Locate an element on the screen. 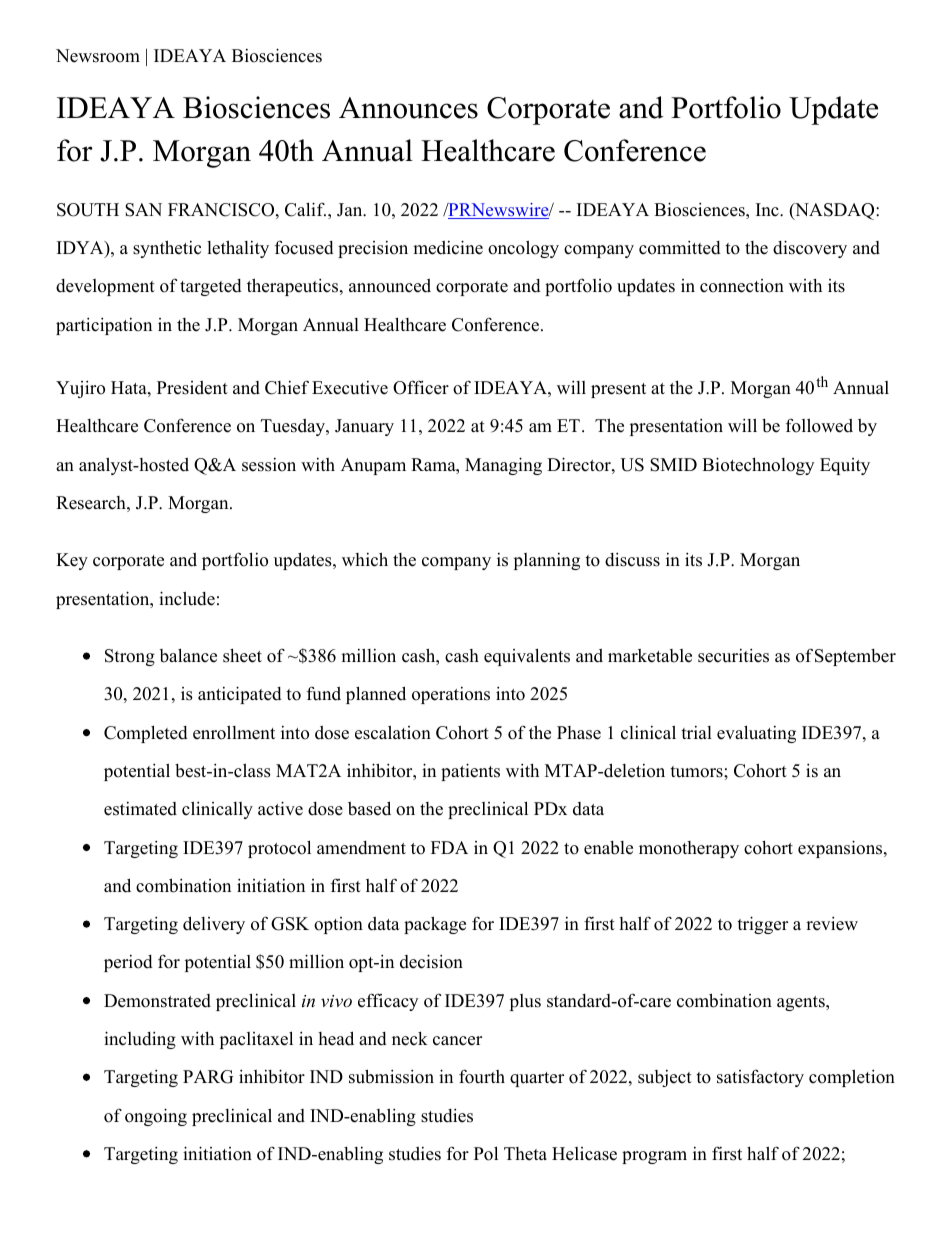 The image size is (952, 1233). Announces is located at coordinates (408, 108).
